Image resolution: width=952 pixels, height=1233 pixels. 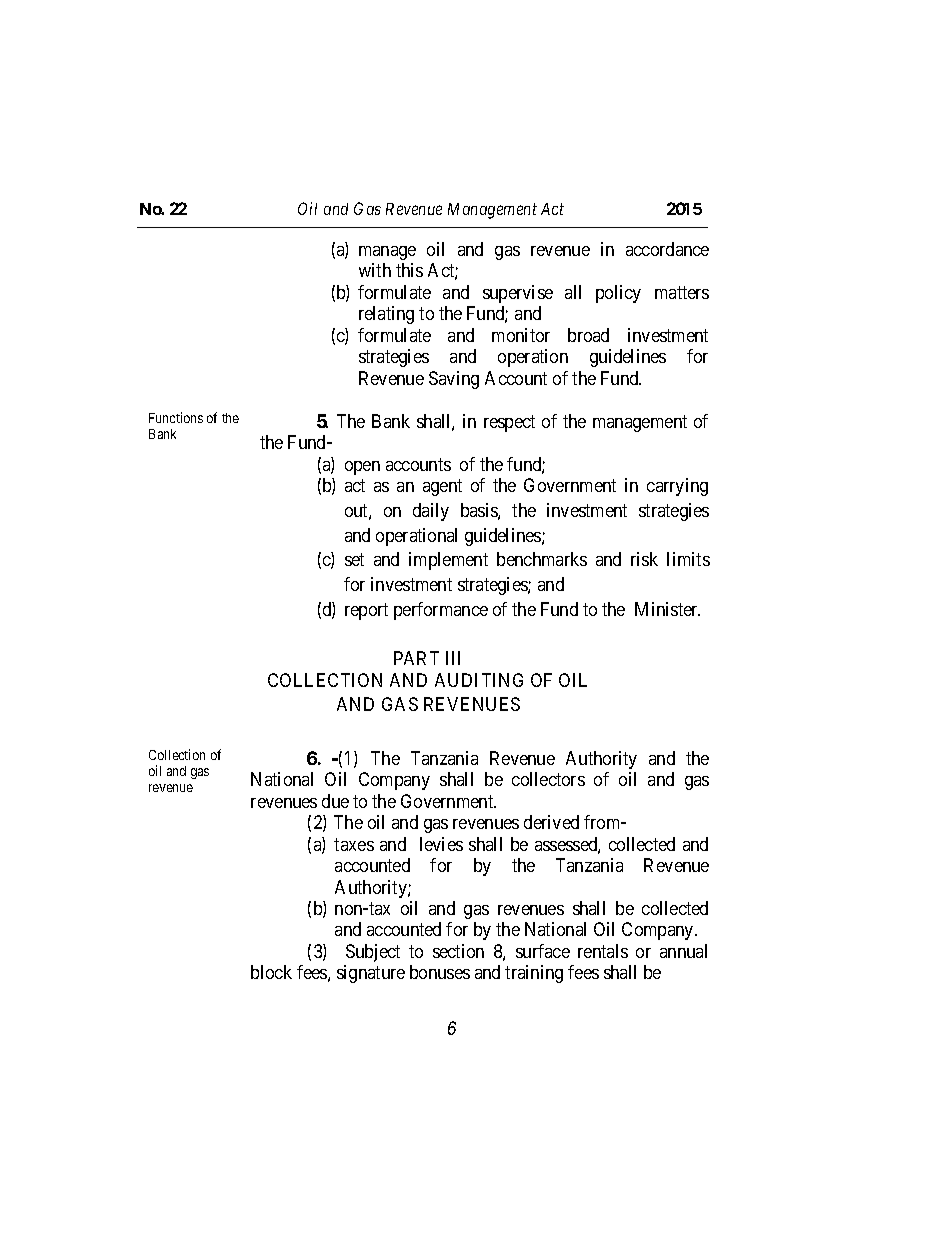 I want to click on due, so click(x=335, y=801).
